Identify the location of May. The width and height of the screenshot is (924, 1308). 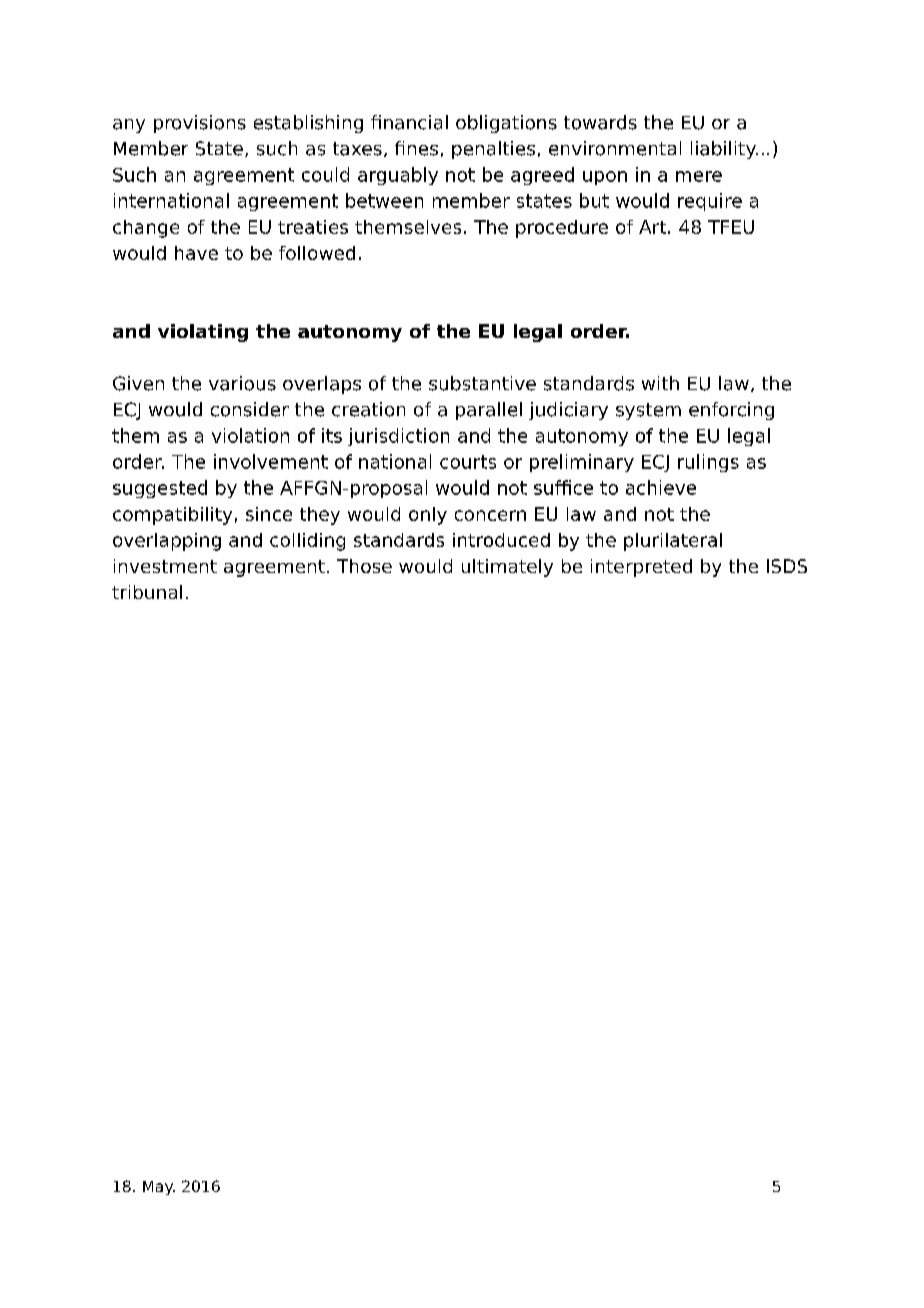
(159, 1188).
